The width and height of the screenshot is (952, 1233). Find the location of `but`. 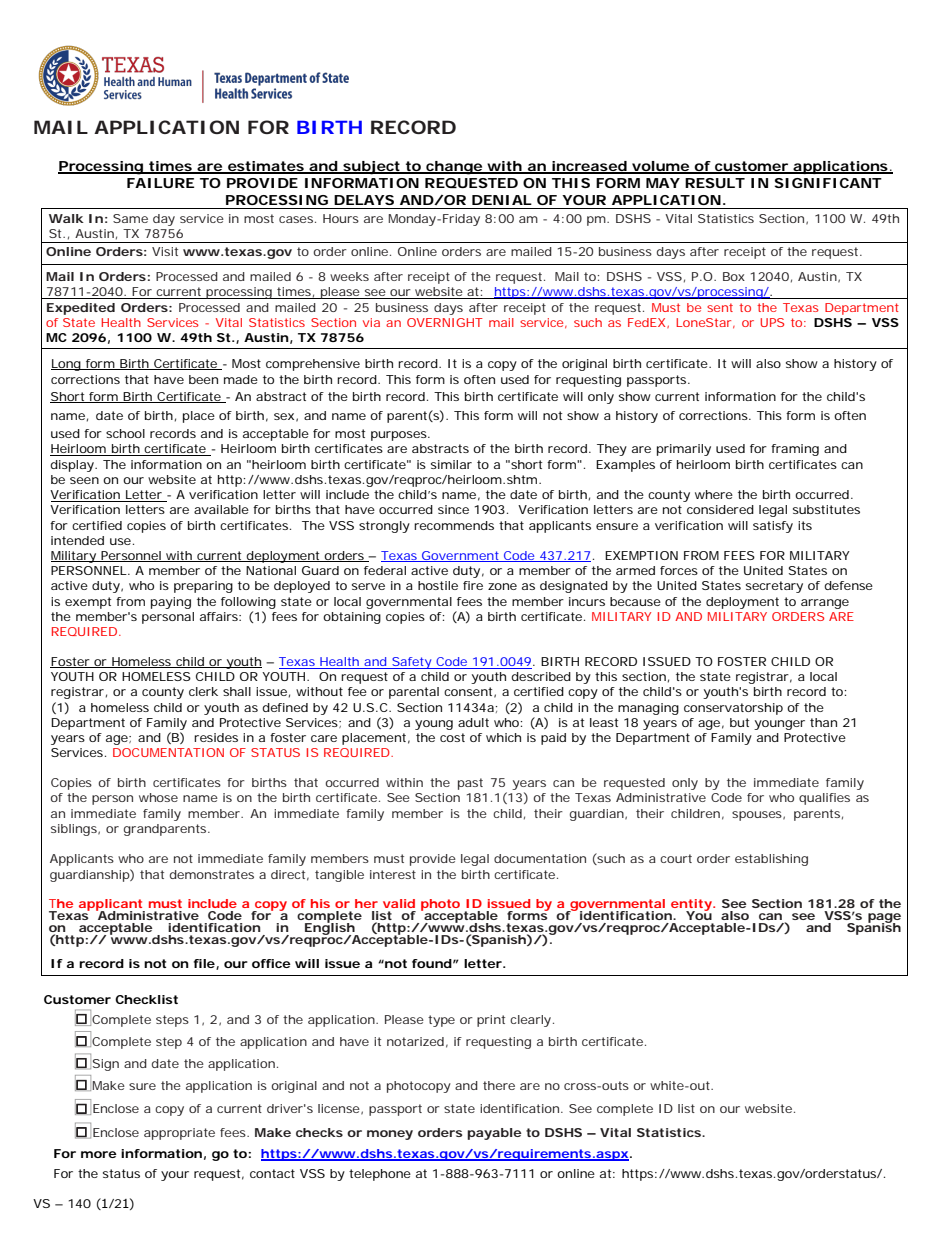

but is located at coordinates (739, 722).
